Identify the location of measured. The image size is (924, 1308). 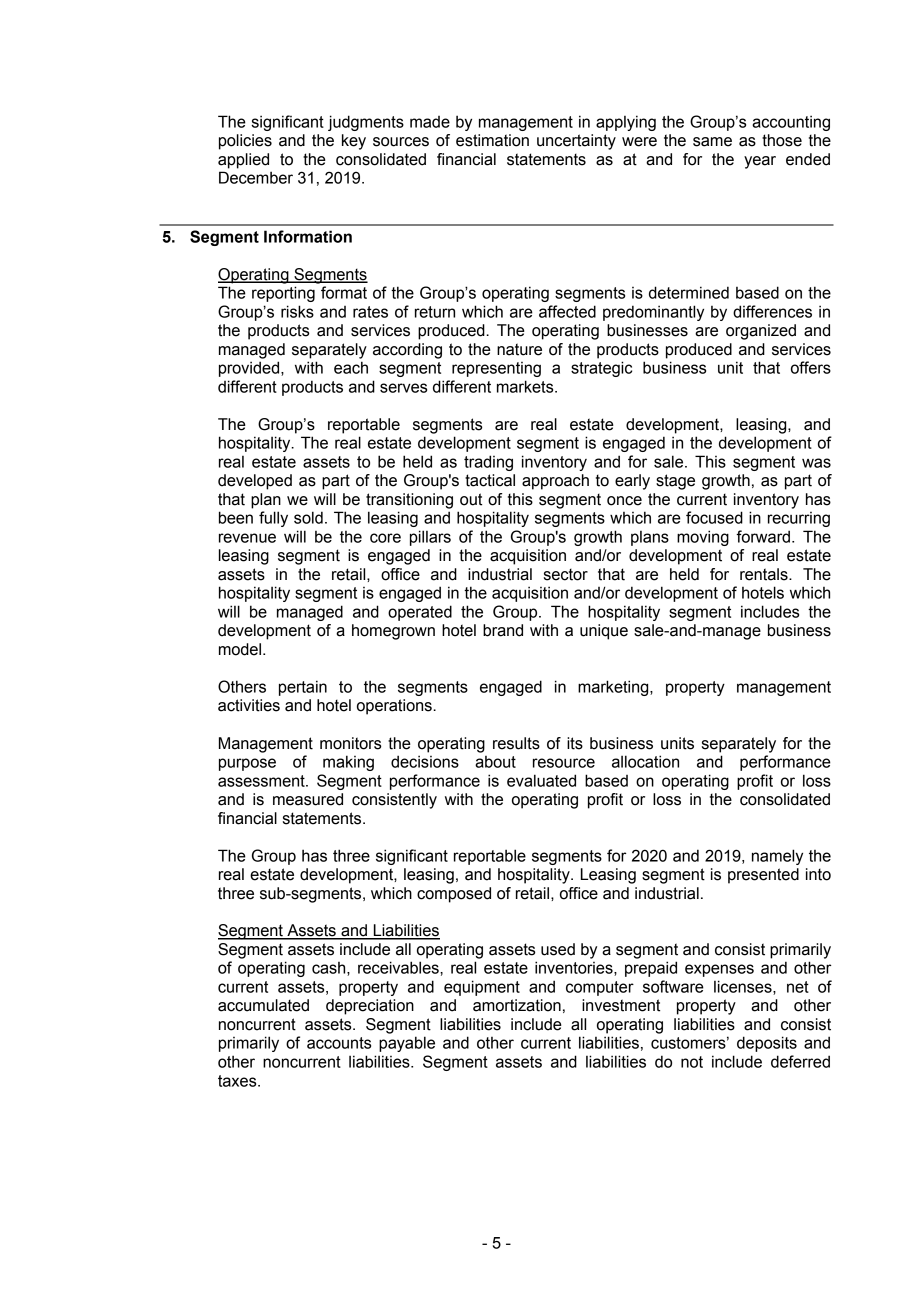
(308, 799).
